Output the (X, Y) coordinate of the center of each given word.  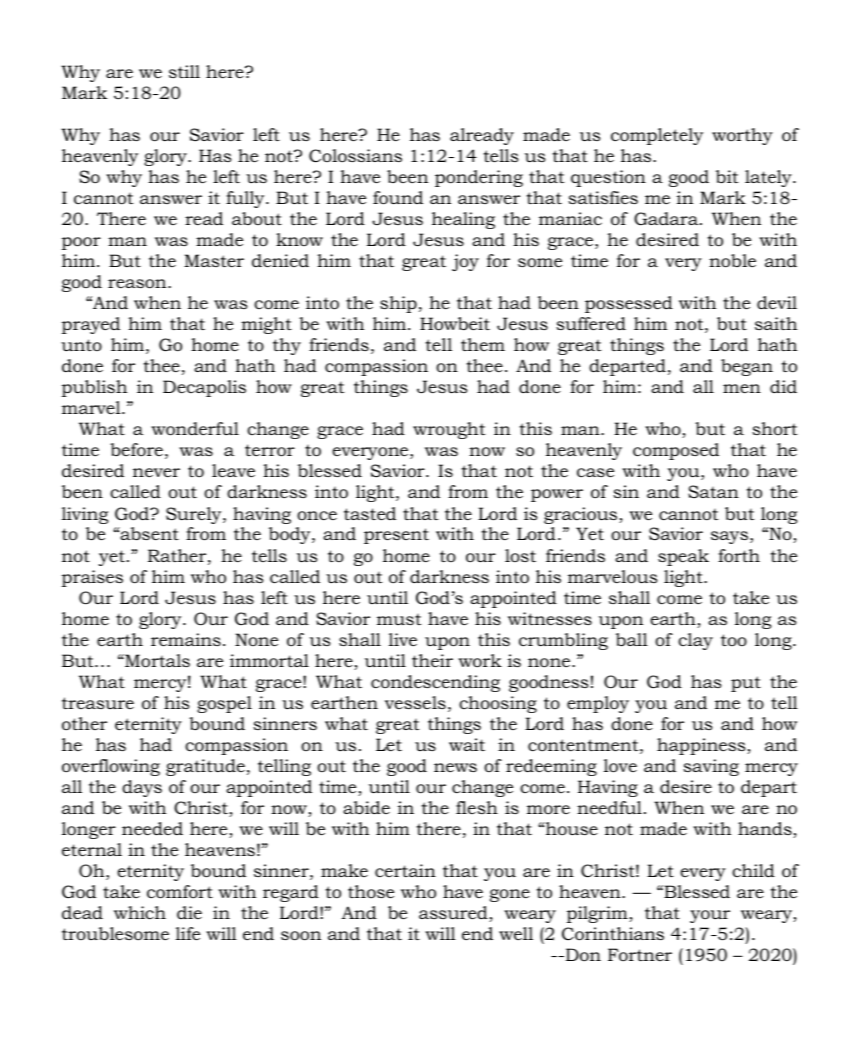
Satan (713, 491)
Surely (195, 515)
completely (657, 136)
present (396, 536)
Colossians (355, 156)
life (188, 933)
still (184, 71)
